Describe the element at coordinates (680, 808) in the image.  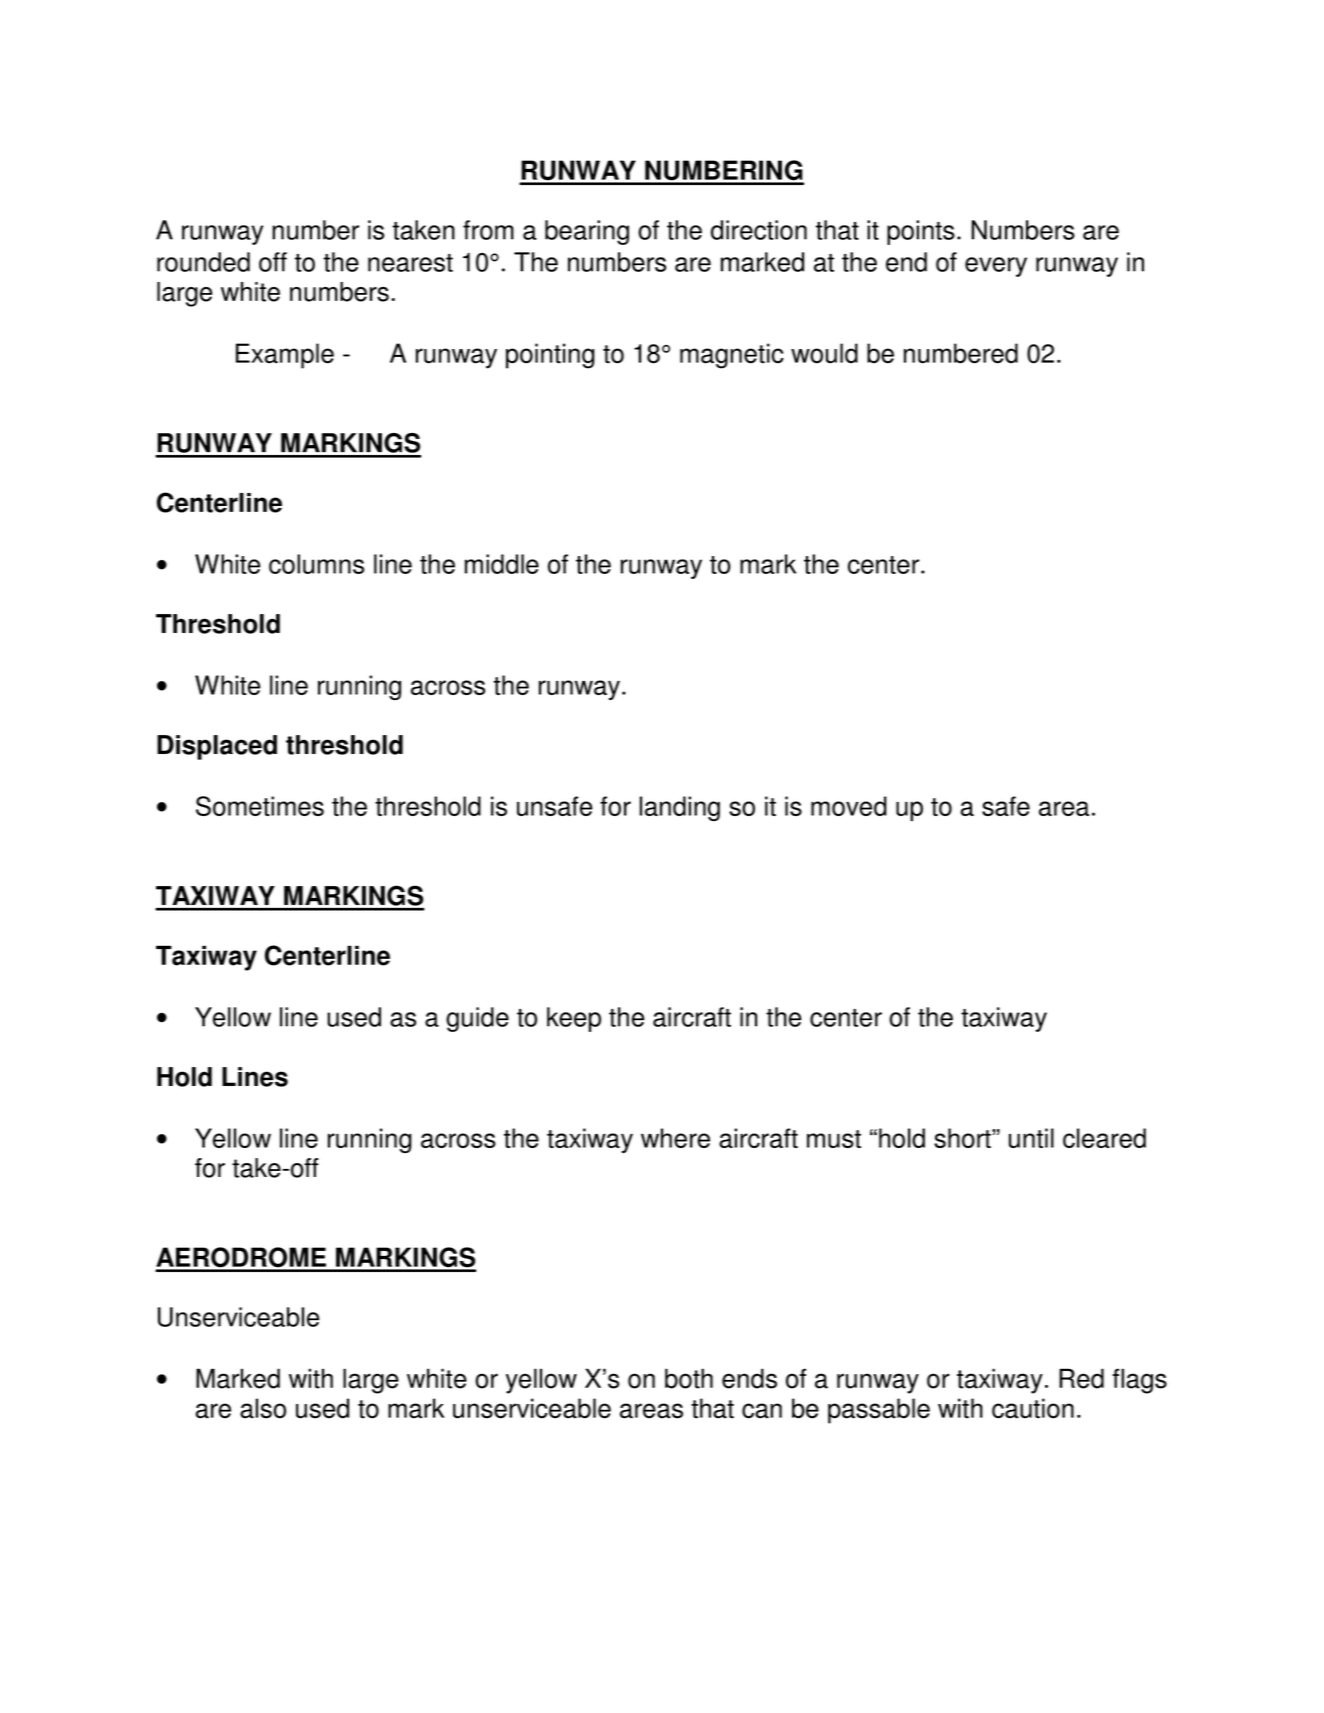
I see `landing` at that location.
